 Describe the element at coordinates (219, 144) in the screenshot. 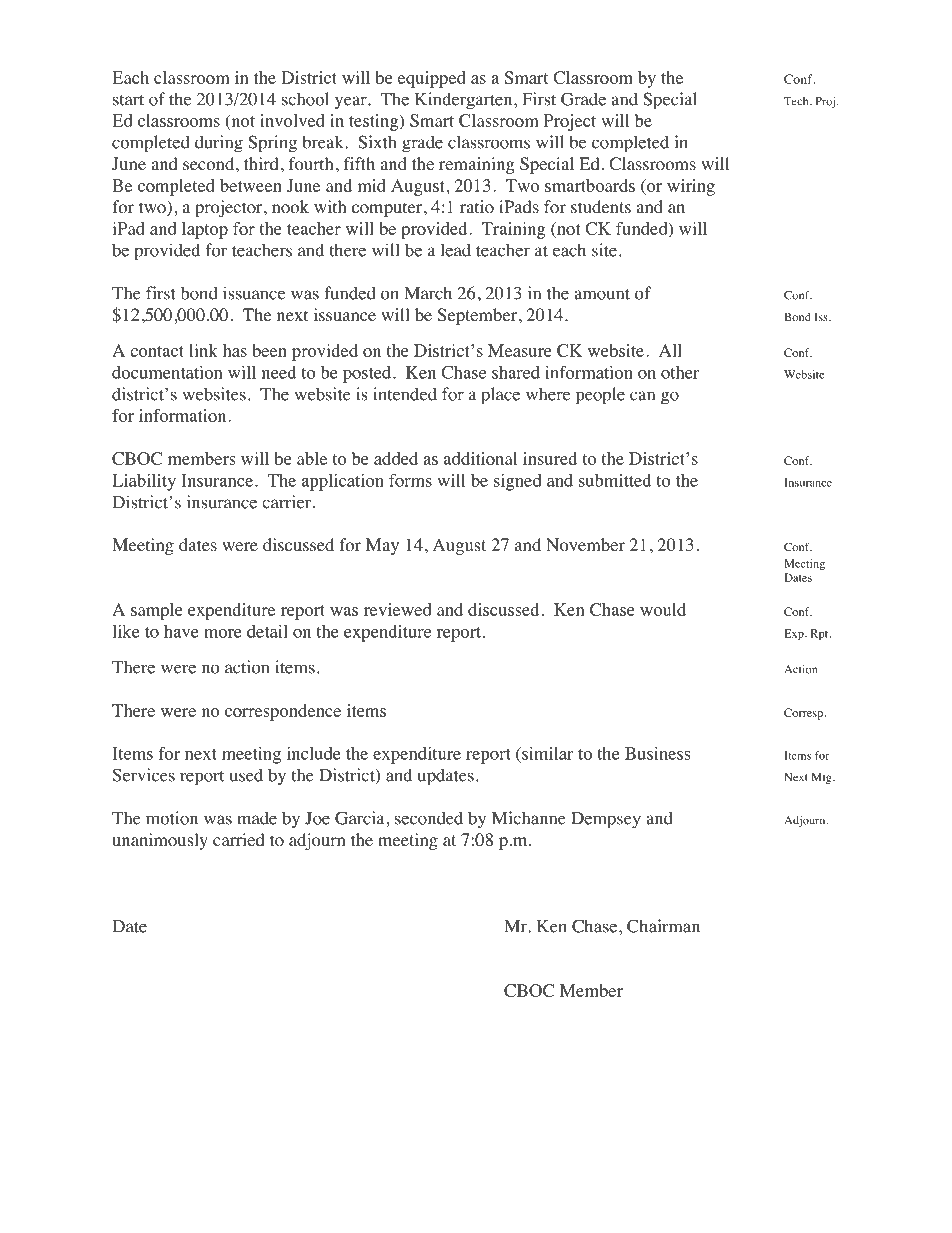

I see `during` at that location.
